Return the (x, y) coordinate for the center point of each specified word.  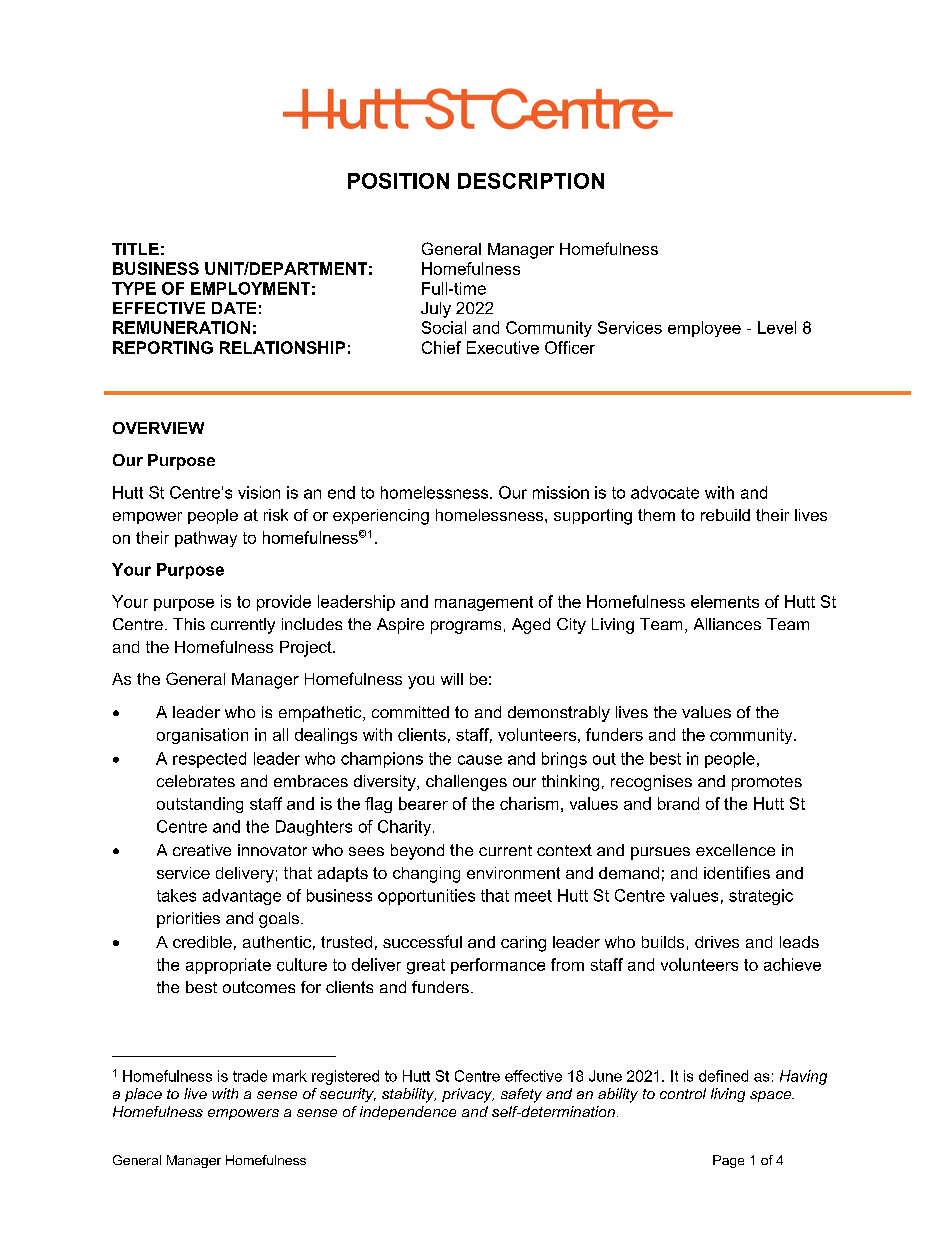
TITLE (135, 249)
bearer (423, 803)
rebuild (725, 515)
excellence (735, 850)
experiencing (381, 517)
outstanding (200, 805)
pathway (206, 539)
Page (728, 1161)
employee (704, 329)
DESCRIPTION (531, 181)
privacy (468, 1095)
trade (250, 1076)
